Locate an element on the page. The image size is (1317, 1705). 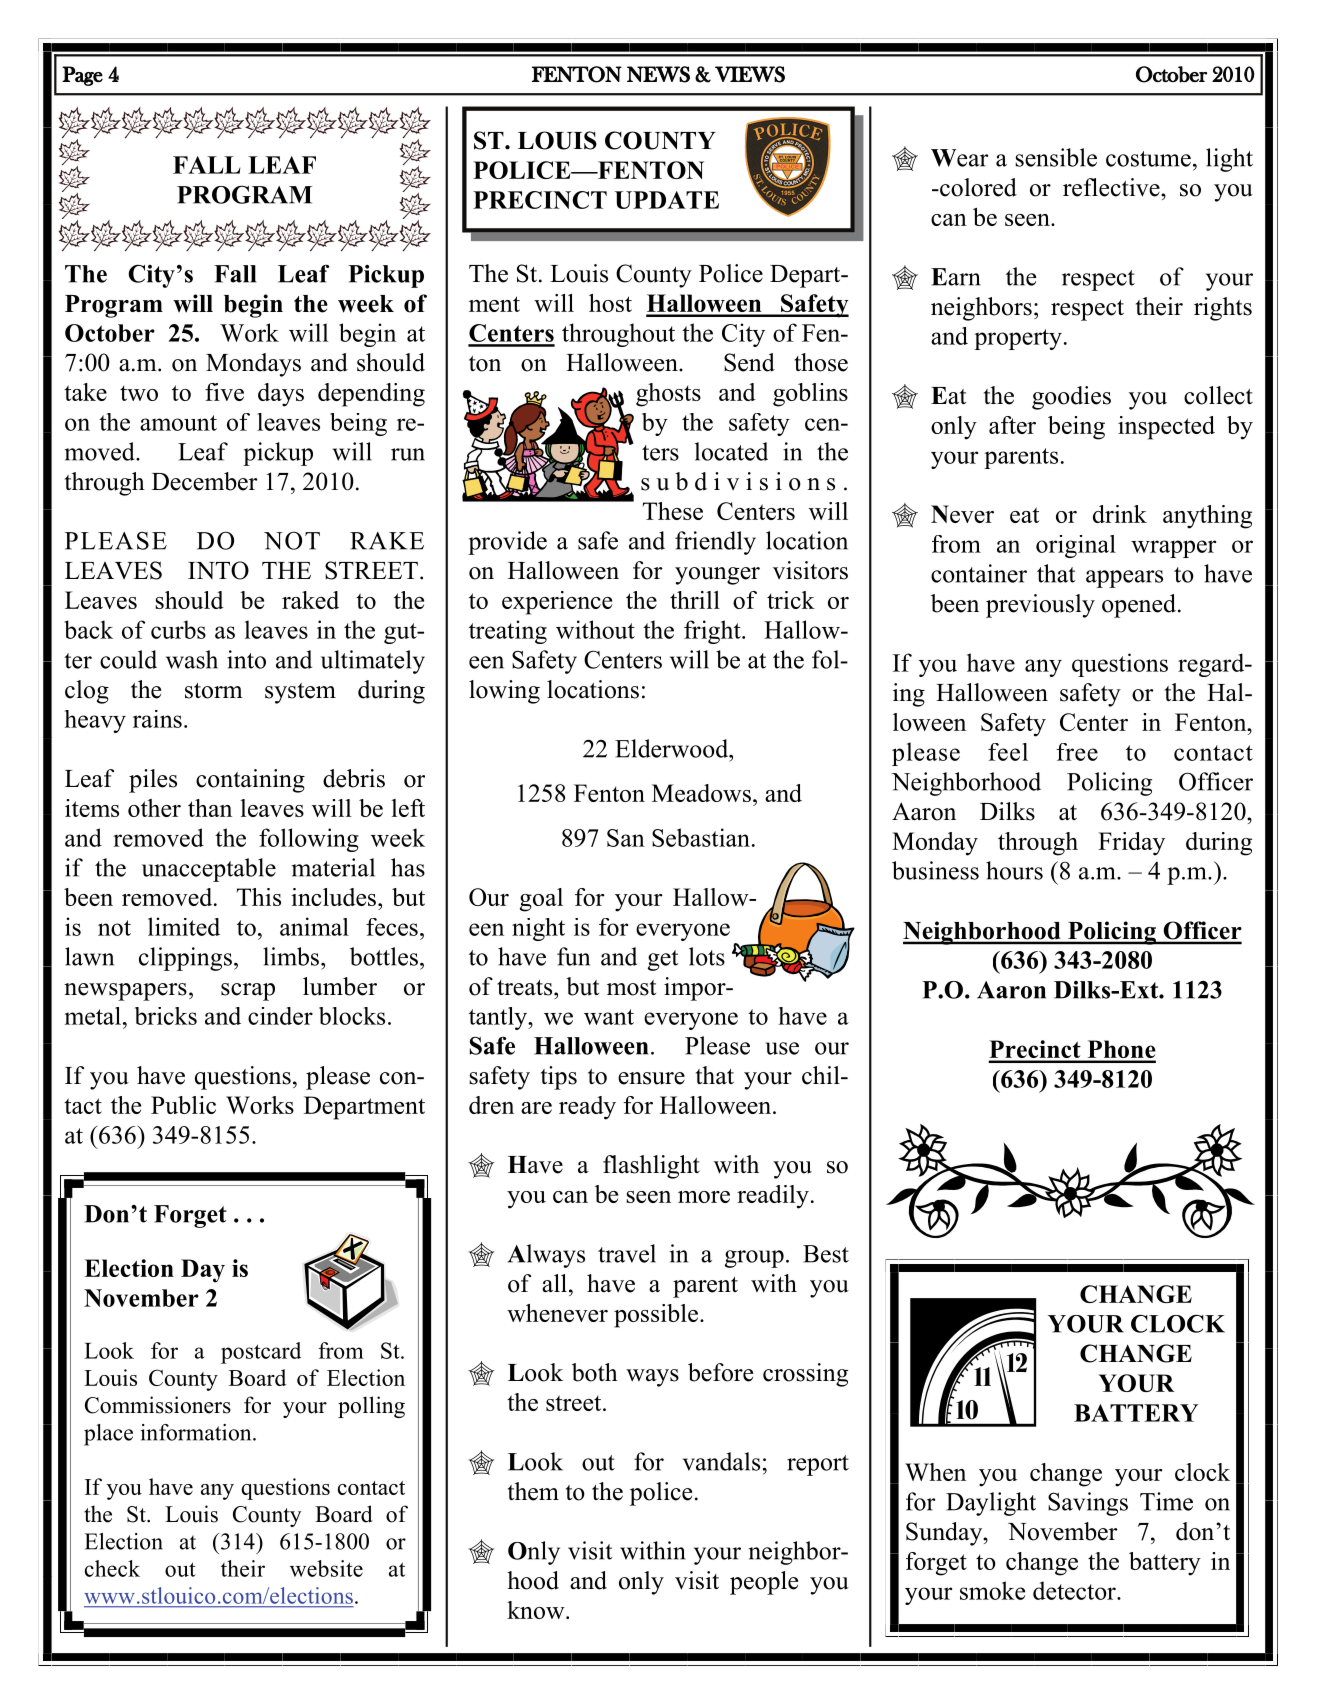
sensible is located at coordinates (1056, 157).
